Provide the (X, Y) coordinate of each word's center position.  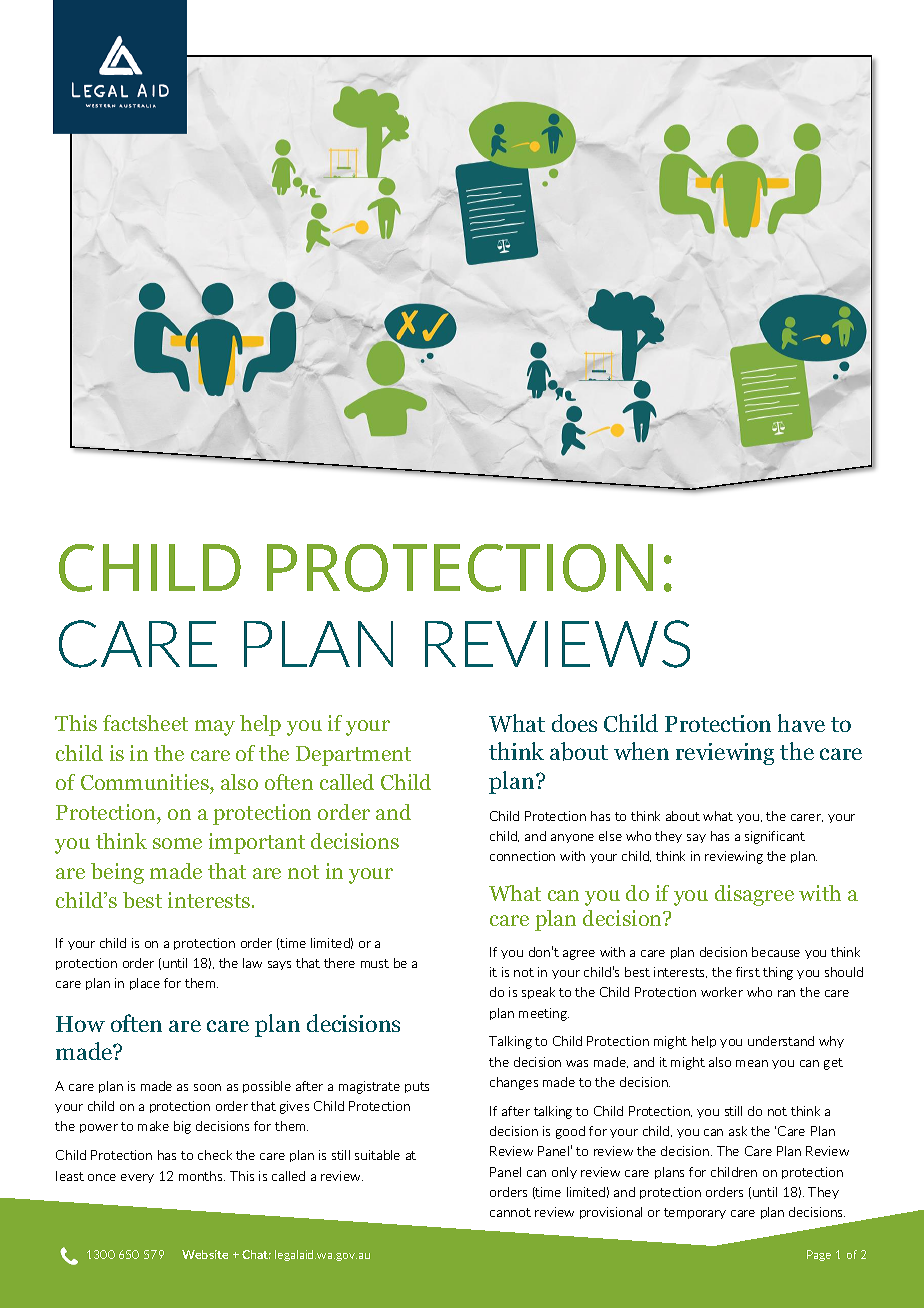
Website (205, 1254)
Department (353, 756)
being (117, 873)
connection (522, 856)
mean (752, 1063)
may (215, 728)
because (776, 952)
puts (417, 1087)
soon (207, 1087)
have (801, 723)
